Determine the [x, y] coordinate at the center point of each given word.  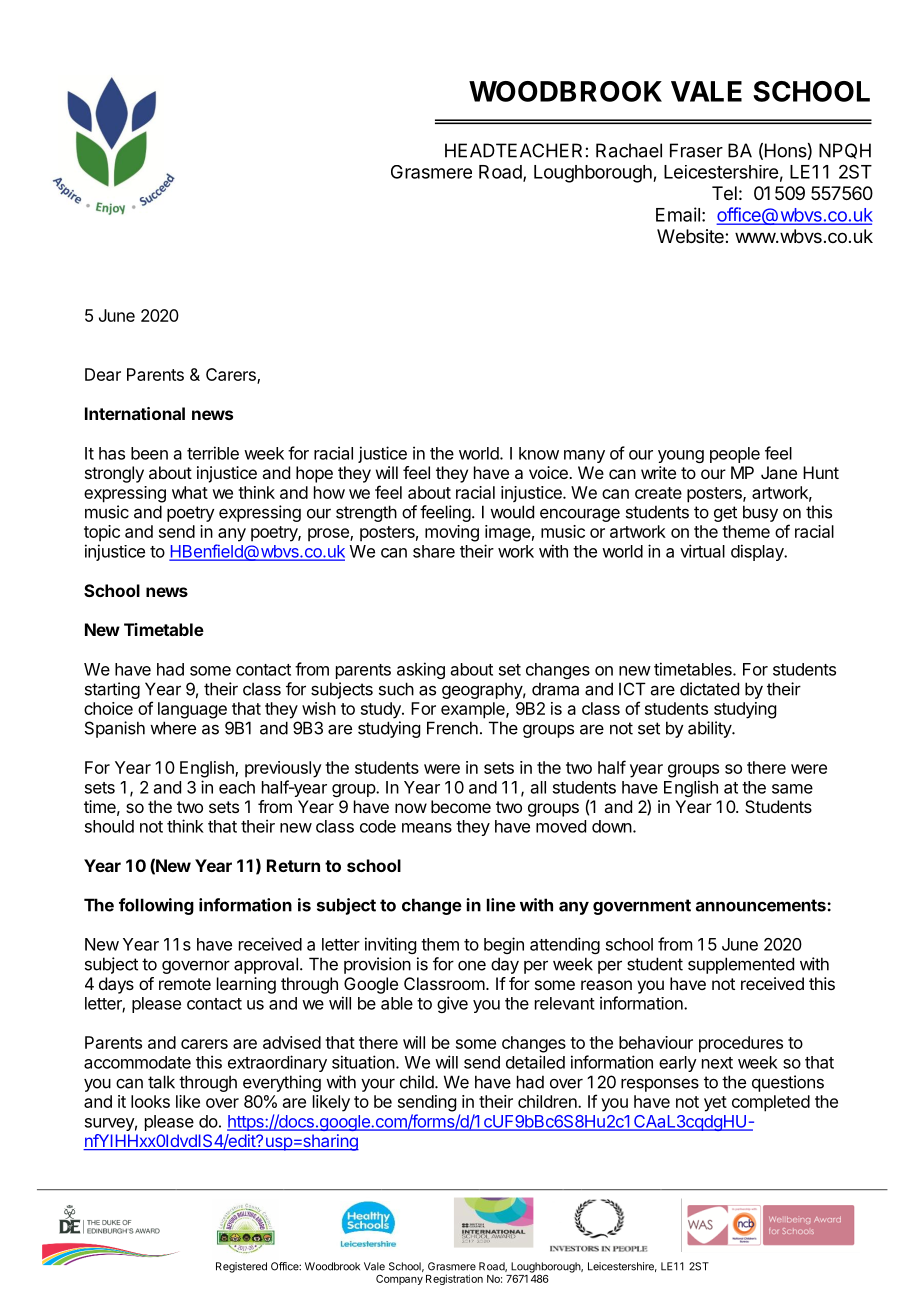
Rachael [629, 150]
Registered [241, 1267]
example [474, 710]
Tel [724, 193]
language [192, 710]
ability [710, 729]
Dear [103, 374]
